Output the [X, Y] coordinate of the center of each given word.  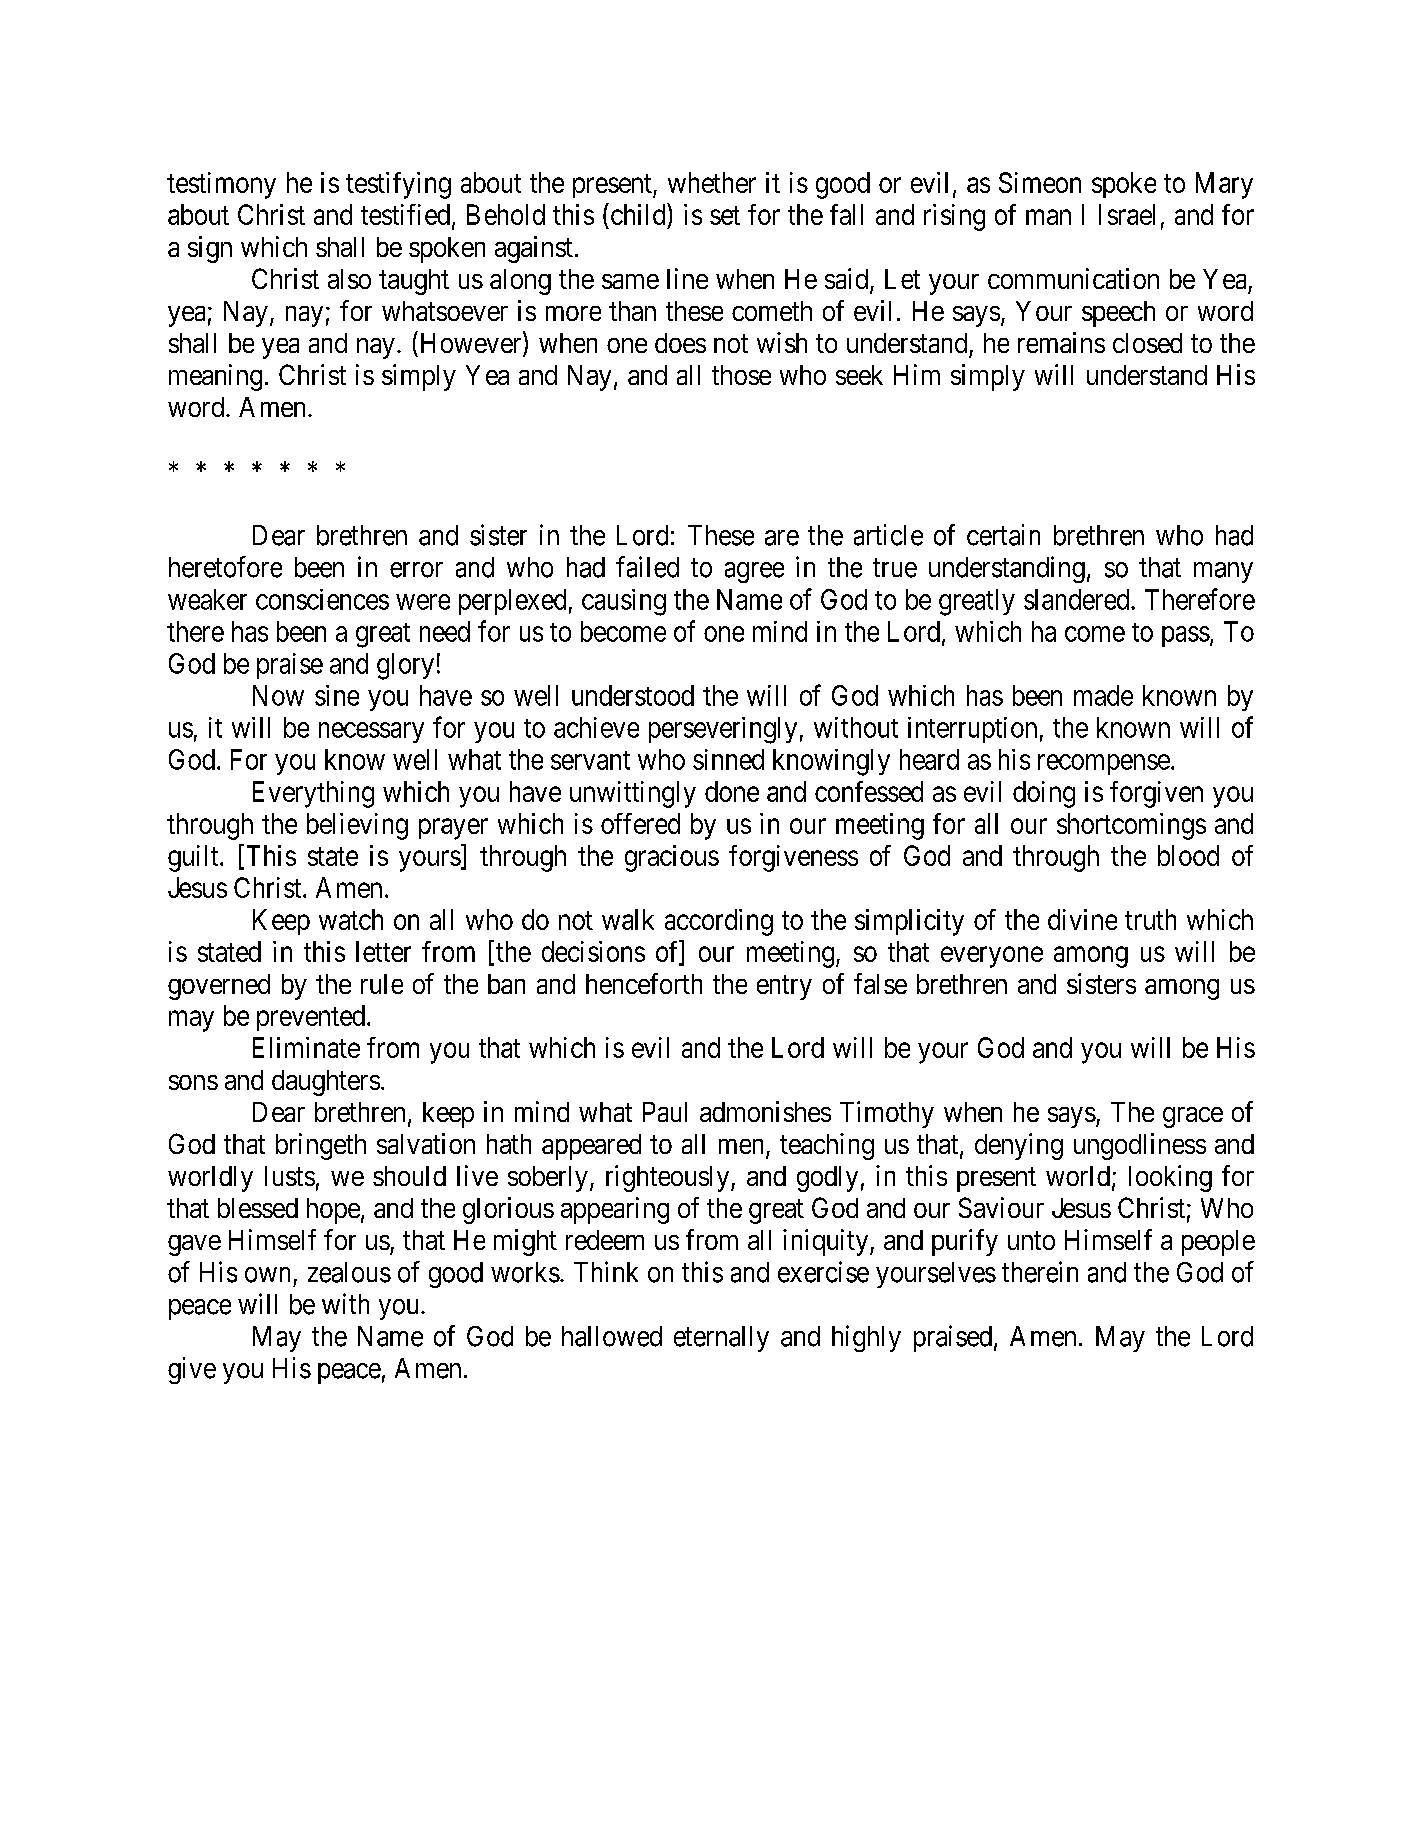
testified [405, 214]
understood [633, 695]
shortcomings [1131, 826]
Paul [665, 1112]
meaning [215, 377]
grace [1193, 1117]
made [1103, 695]
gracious [672, 858]
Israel [1127, 214]
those [741, 375]
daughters [326, 1083]
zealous [349, 1272]
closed [1147, 343]
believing [357, 826]
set [725, 215]
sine [337, 695]
